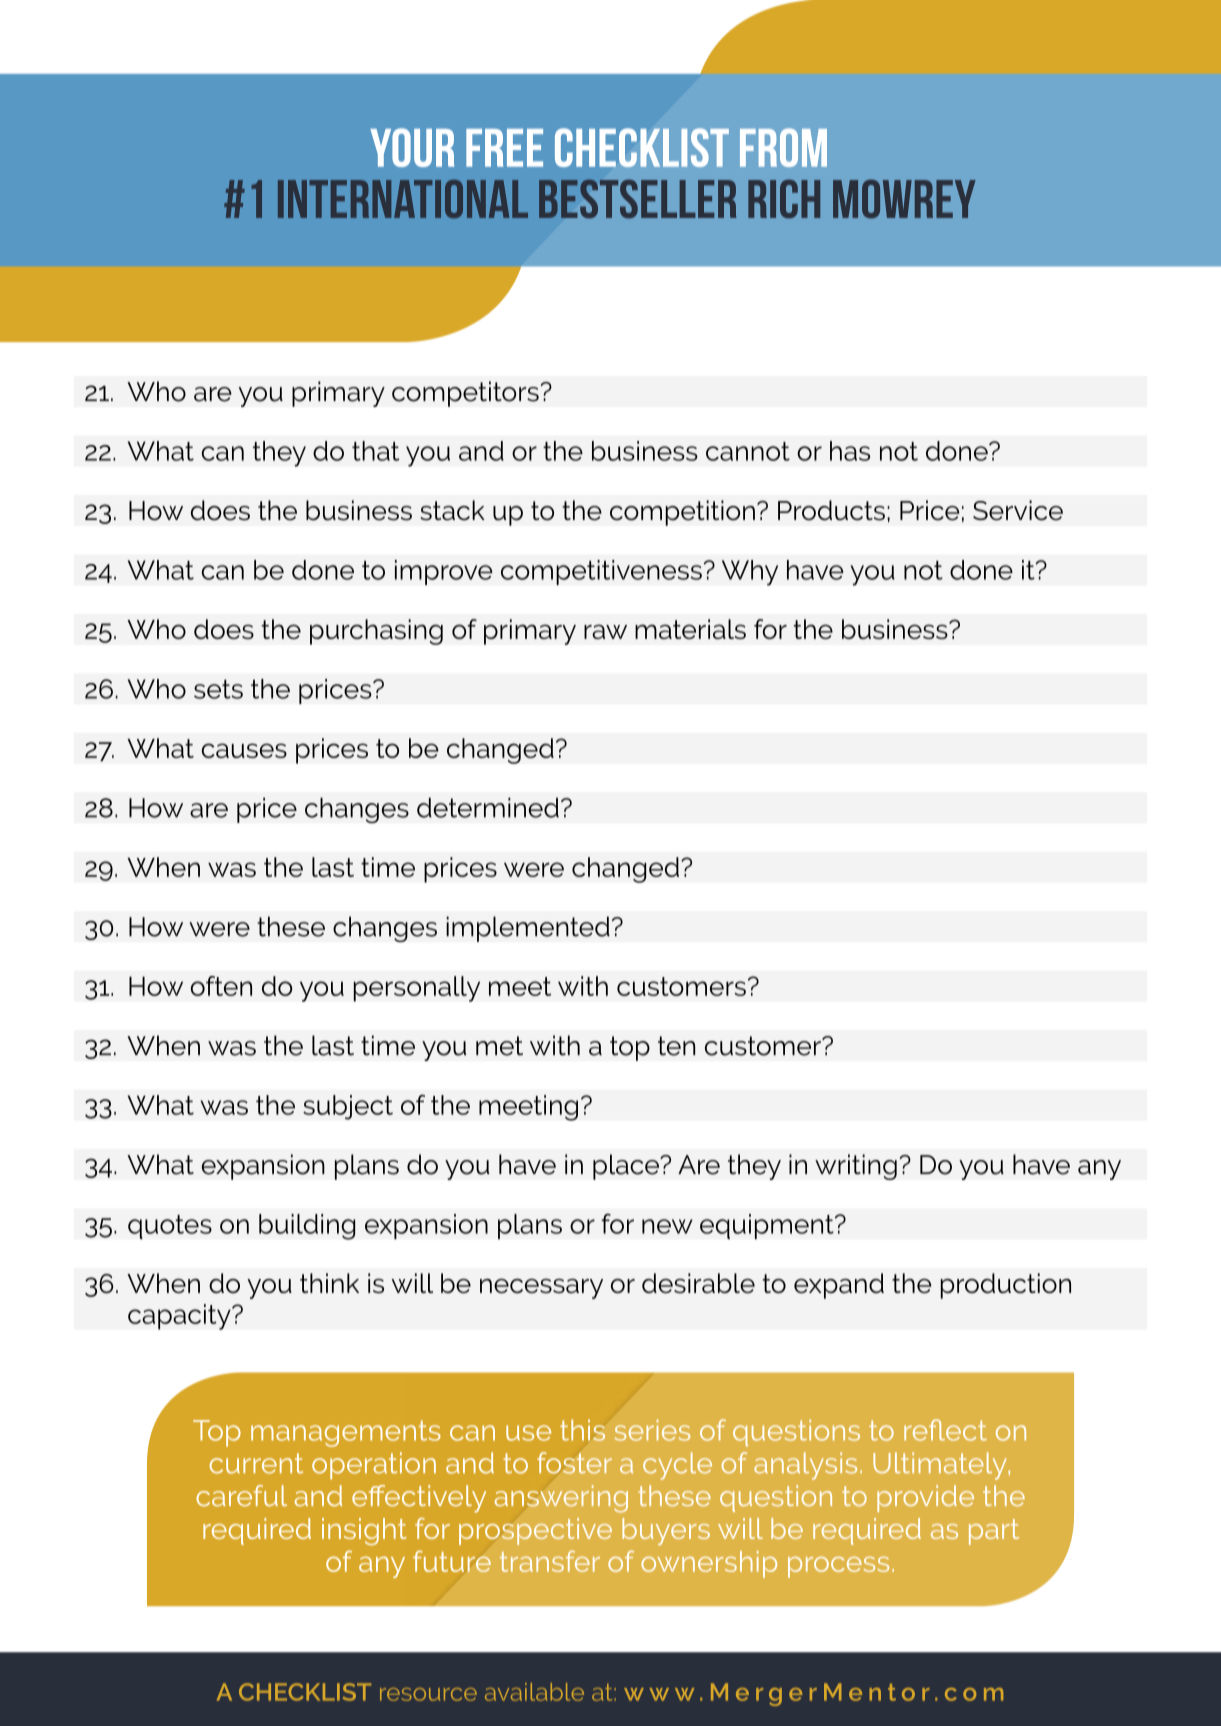 Image resolution: width=1221 pixels, height=1726 pixels. What do you see at coordinates (329, 1283) in the screenshot?
I see `think` at bounding box center [329, 1283].
